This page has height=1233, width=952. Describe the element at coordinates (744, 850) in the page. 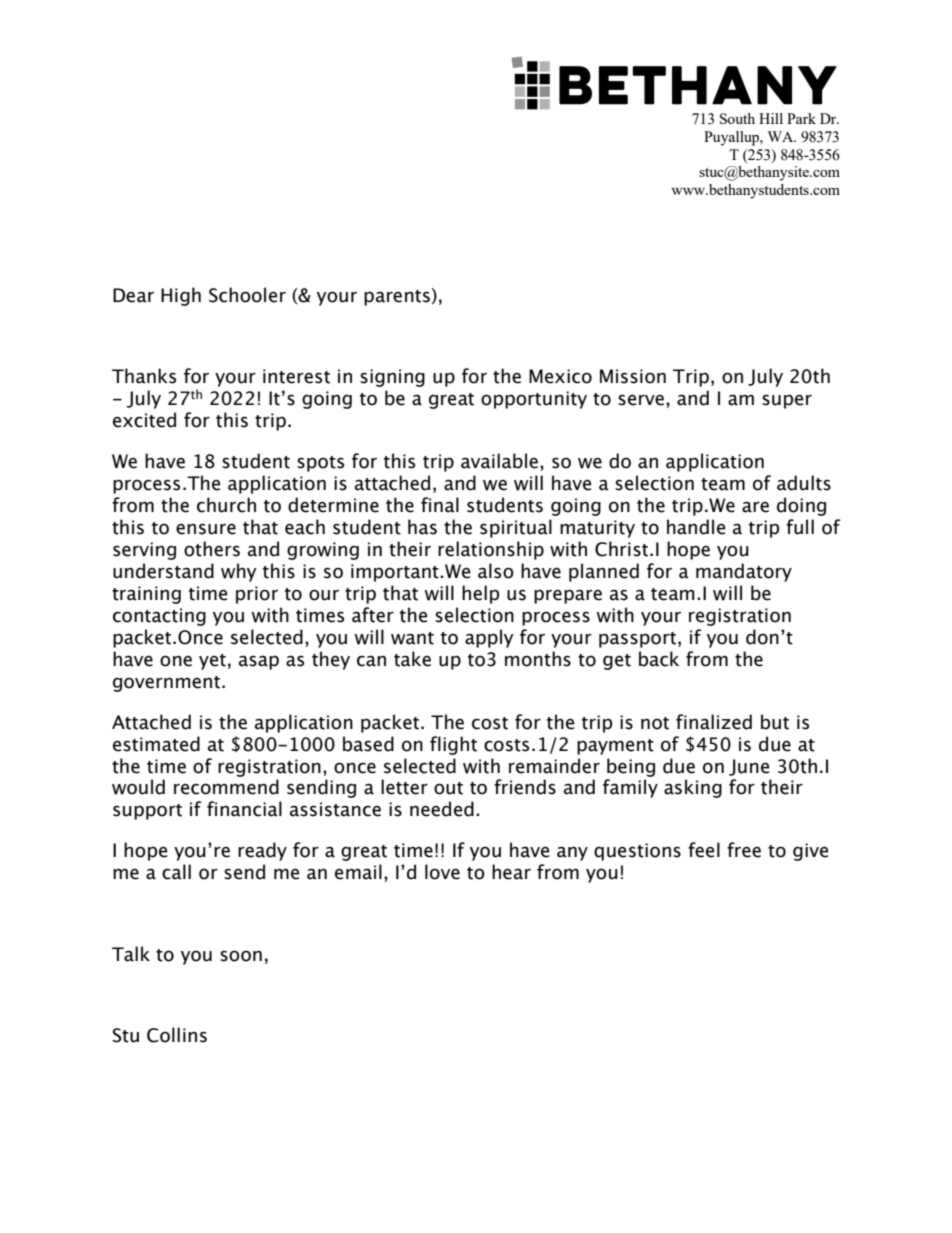

I see `free` at that location.
